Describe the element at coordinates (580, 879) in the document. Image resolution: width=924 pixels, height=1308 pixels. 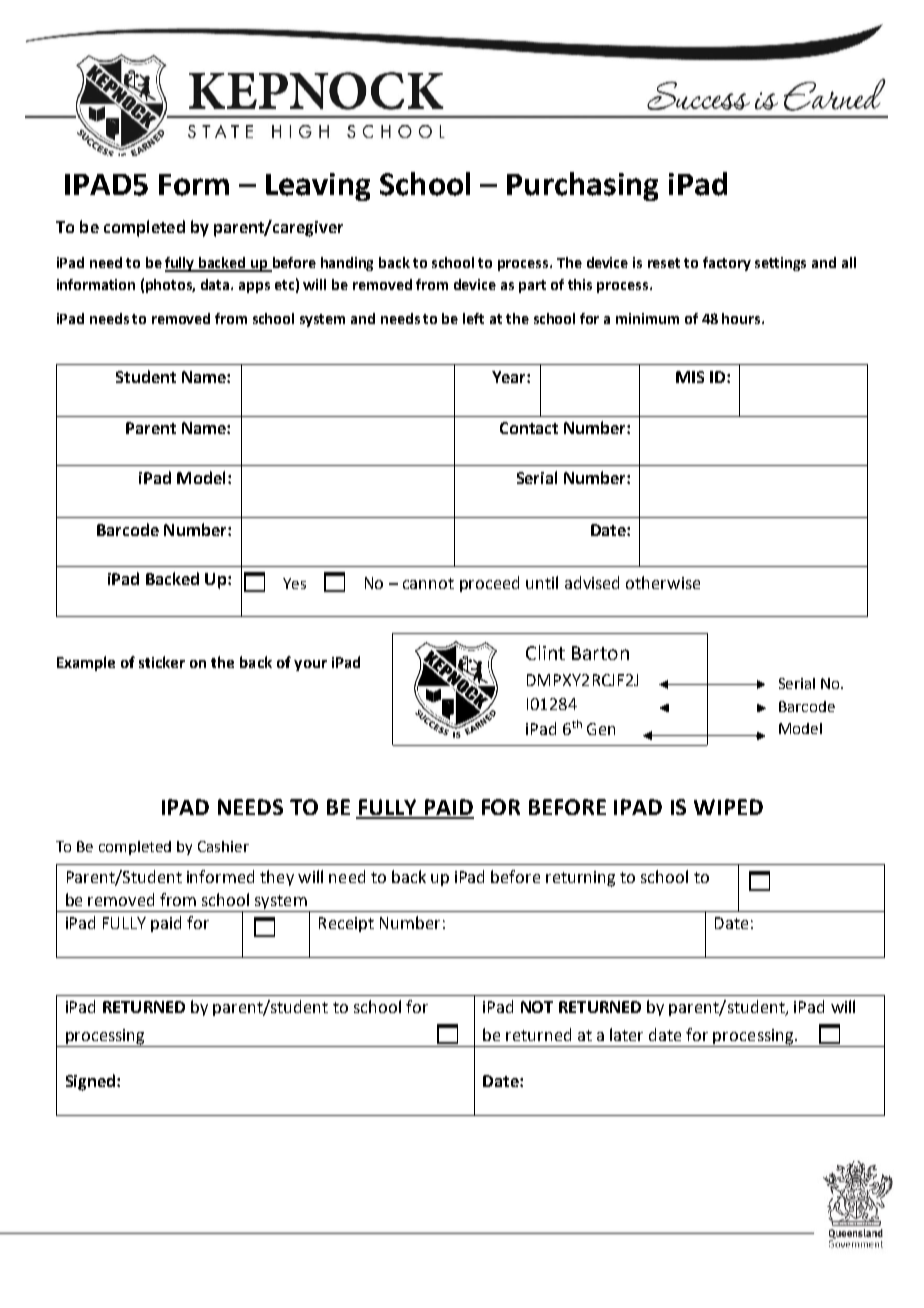
I see `returning` at that location.
